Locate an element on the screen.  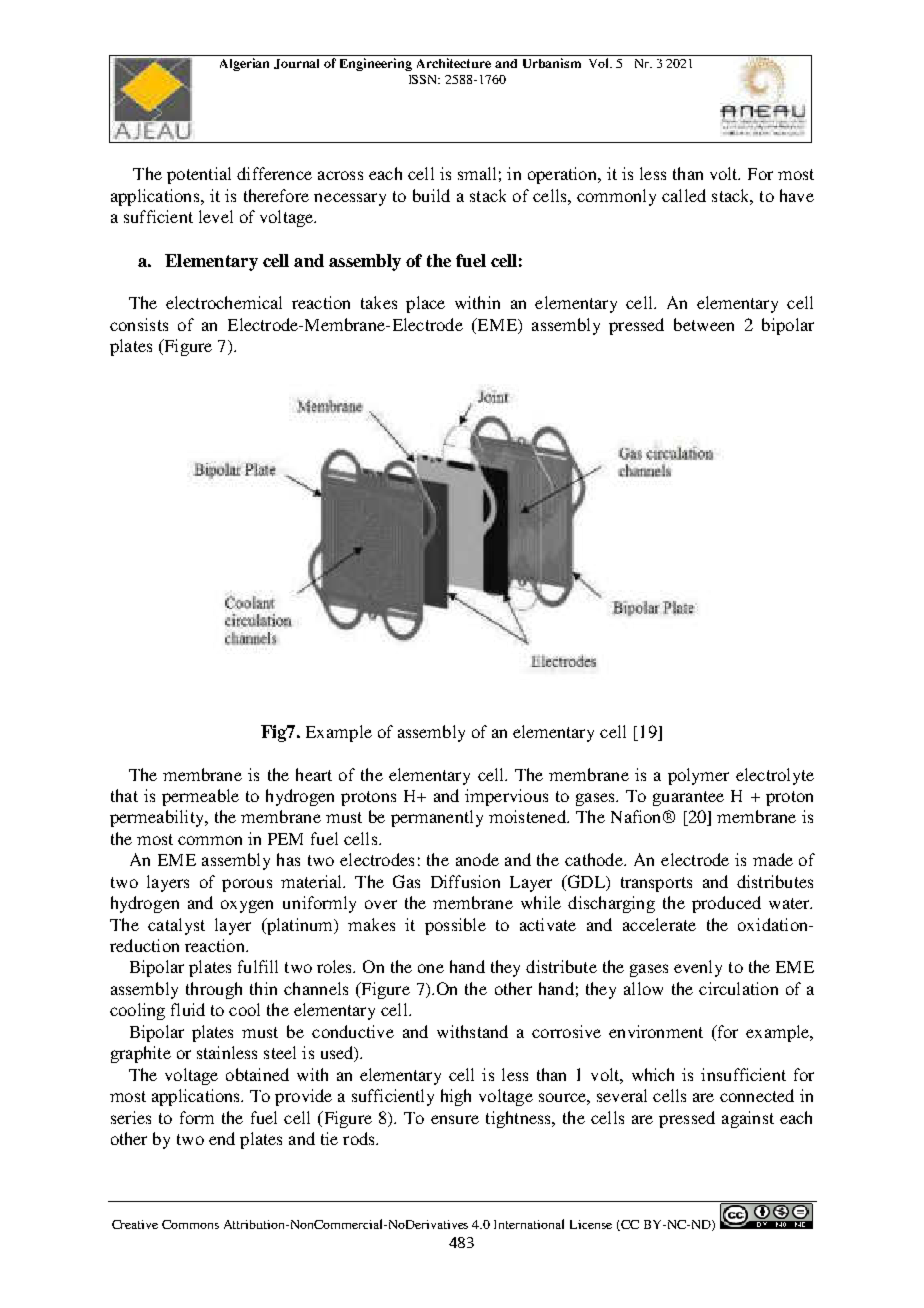
possible is located at coordinates (455, 926).
